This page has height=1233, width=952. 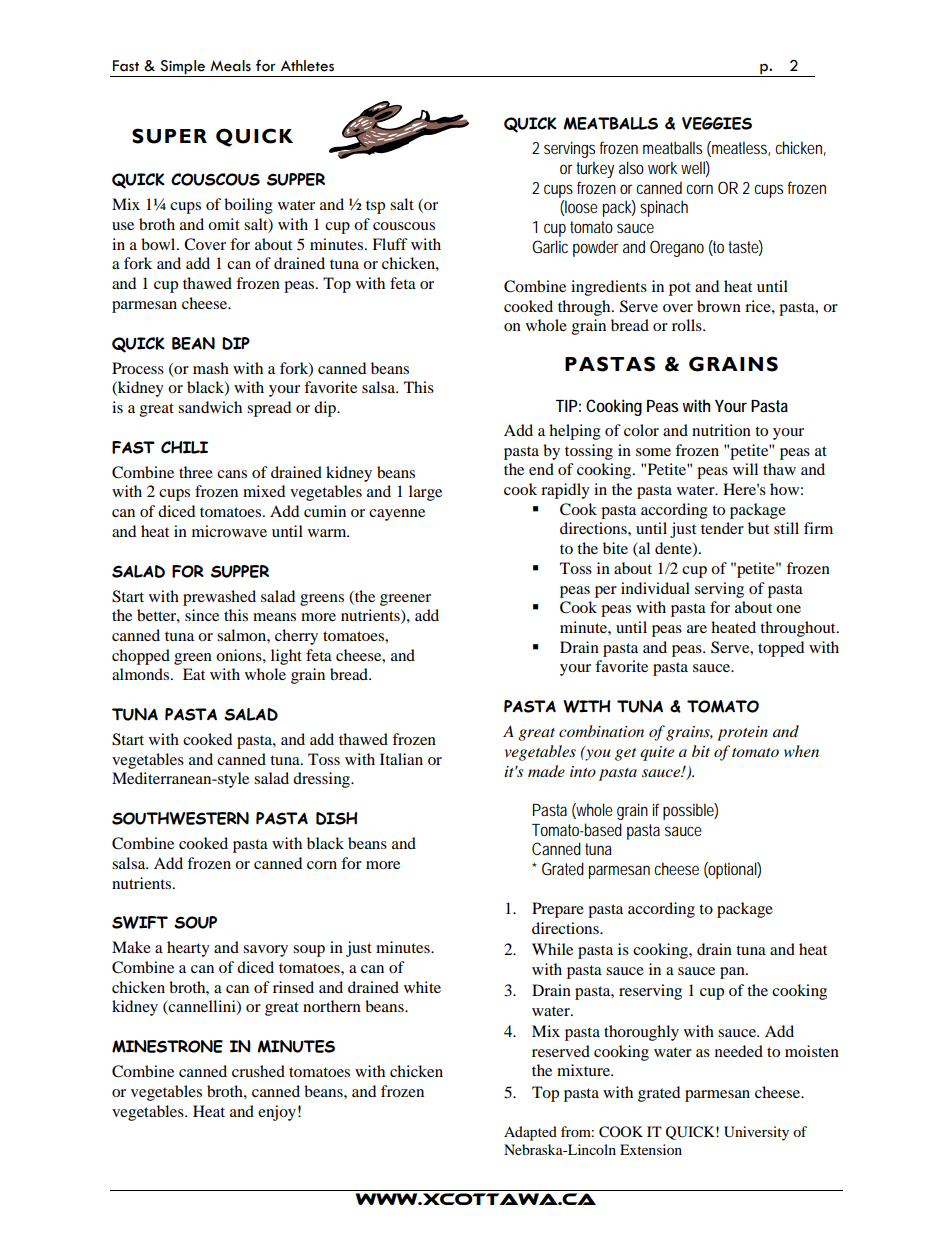 What do you see at coordinates (182, 67) in the page?
I see `Simple` at bounding box center [182, 67].
